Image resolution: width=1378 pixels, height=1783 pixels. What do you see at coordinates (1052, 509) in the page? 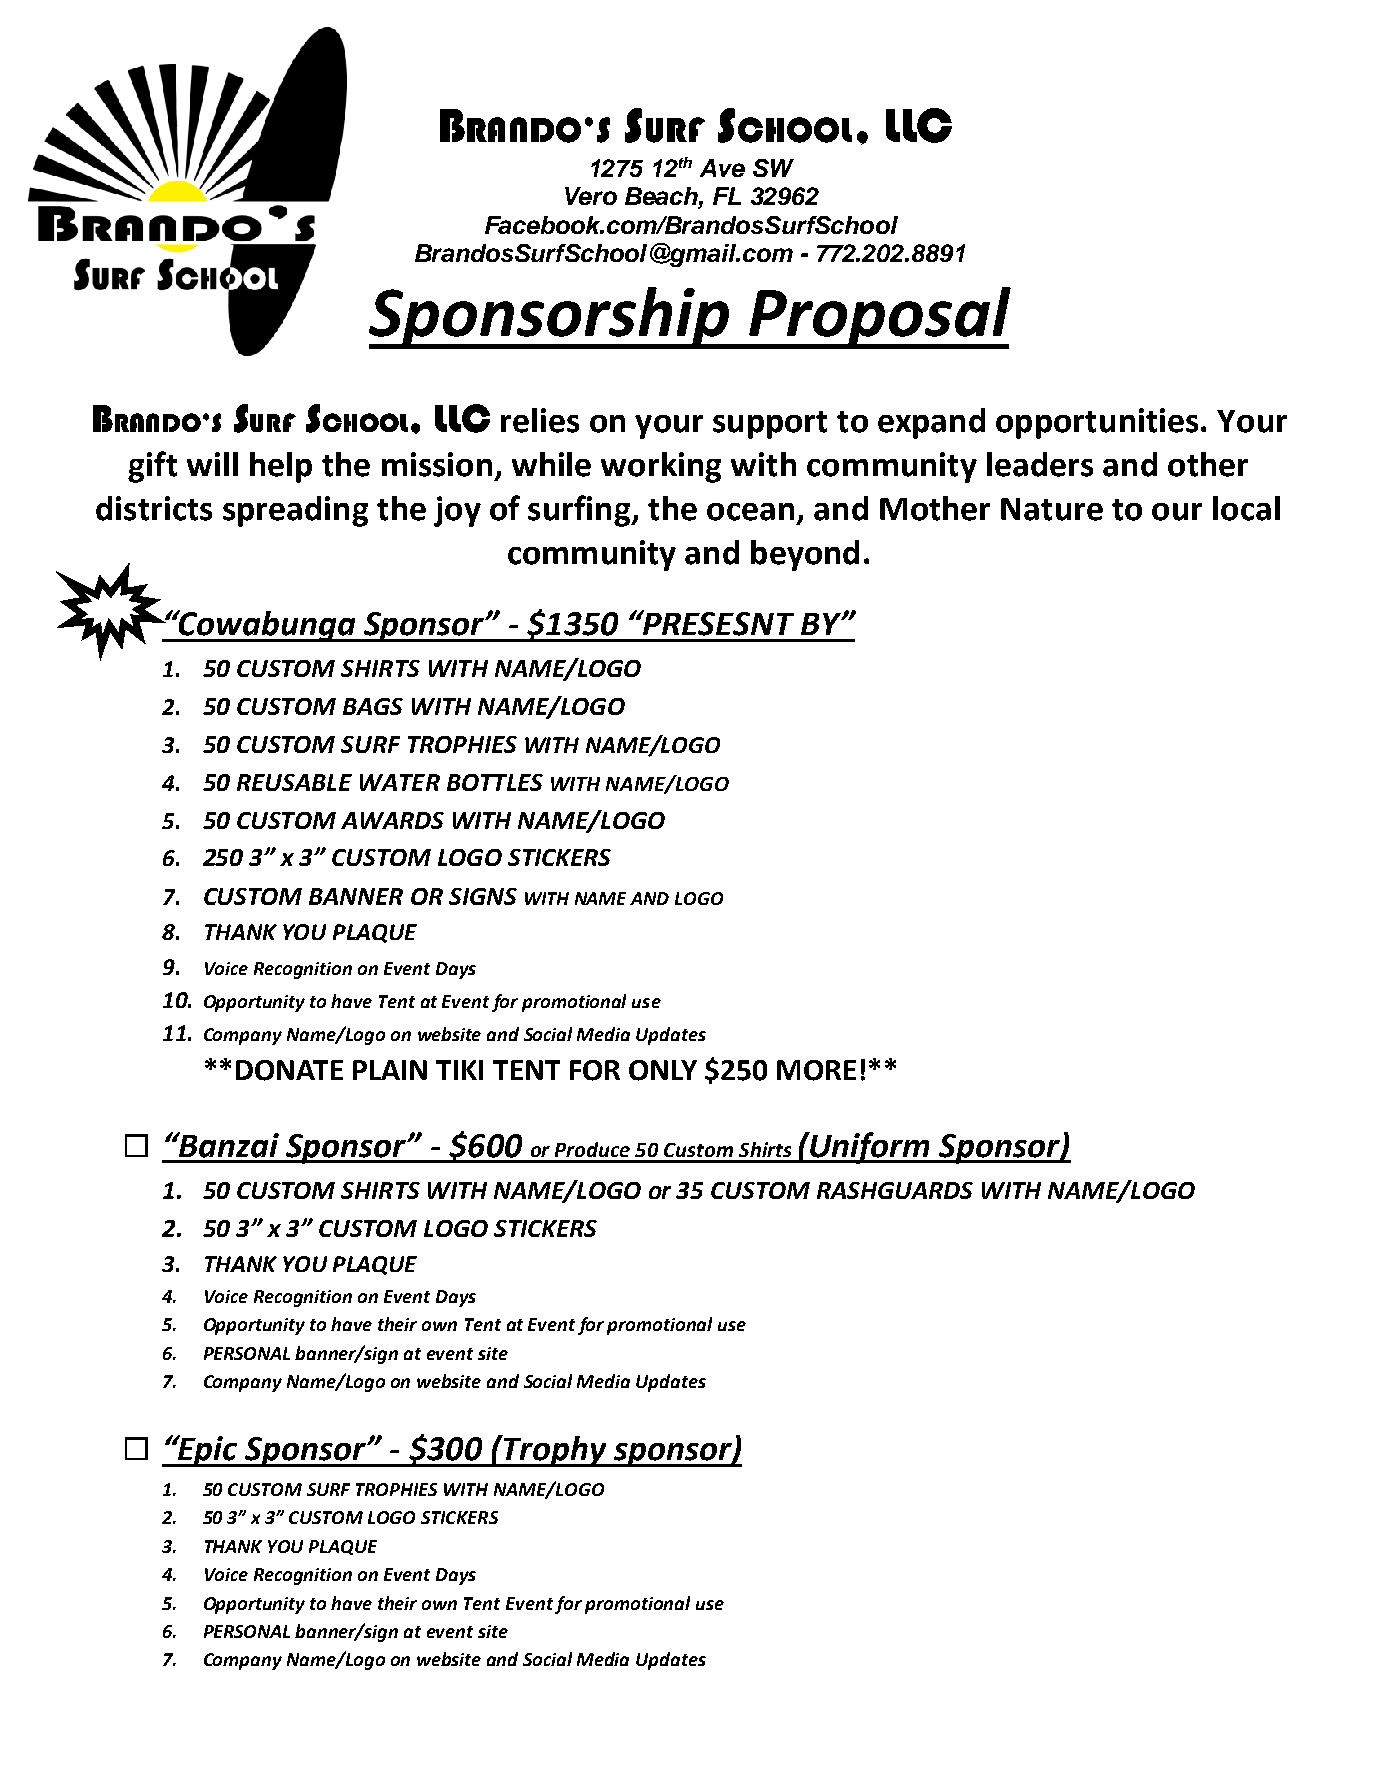
I see `Nature` at bounding box center [1052, 509].
